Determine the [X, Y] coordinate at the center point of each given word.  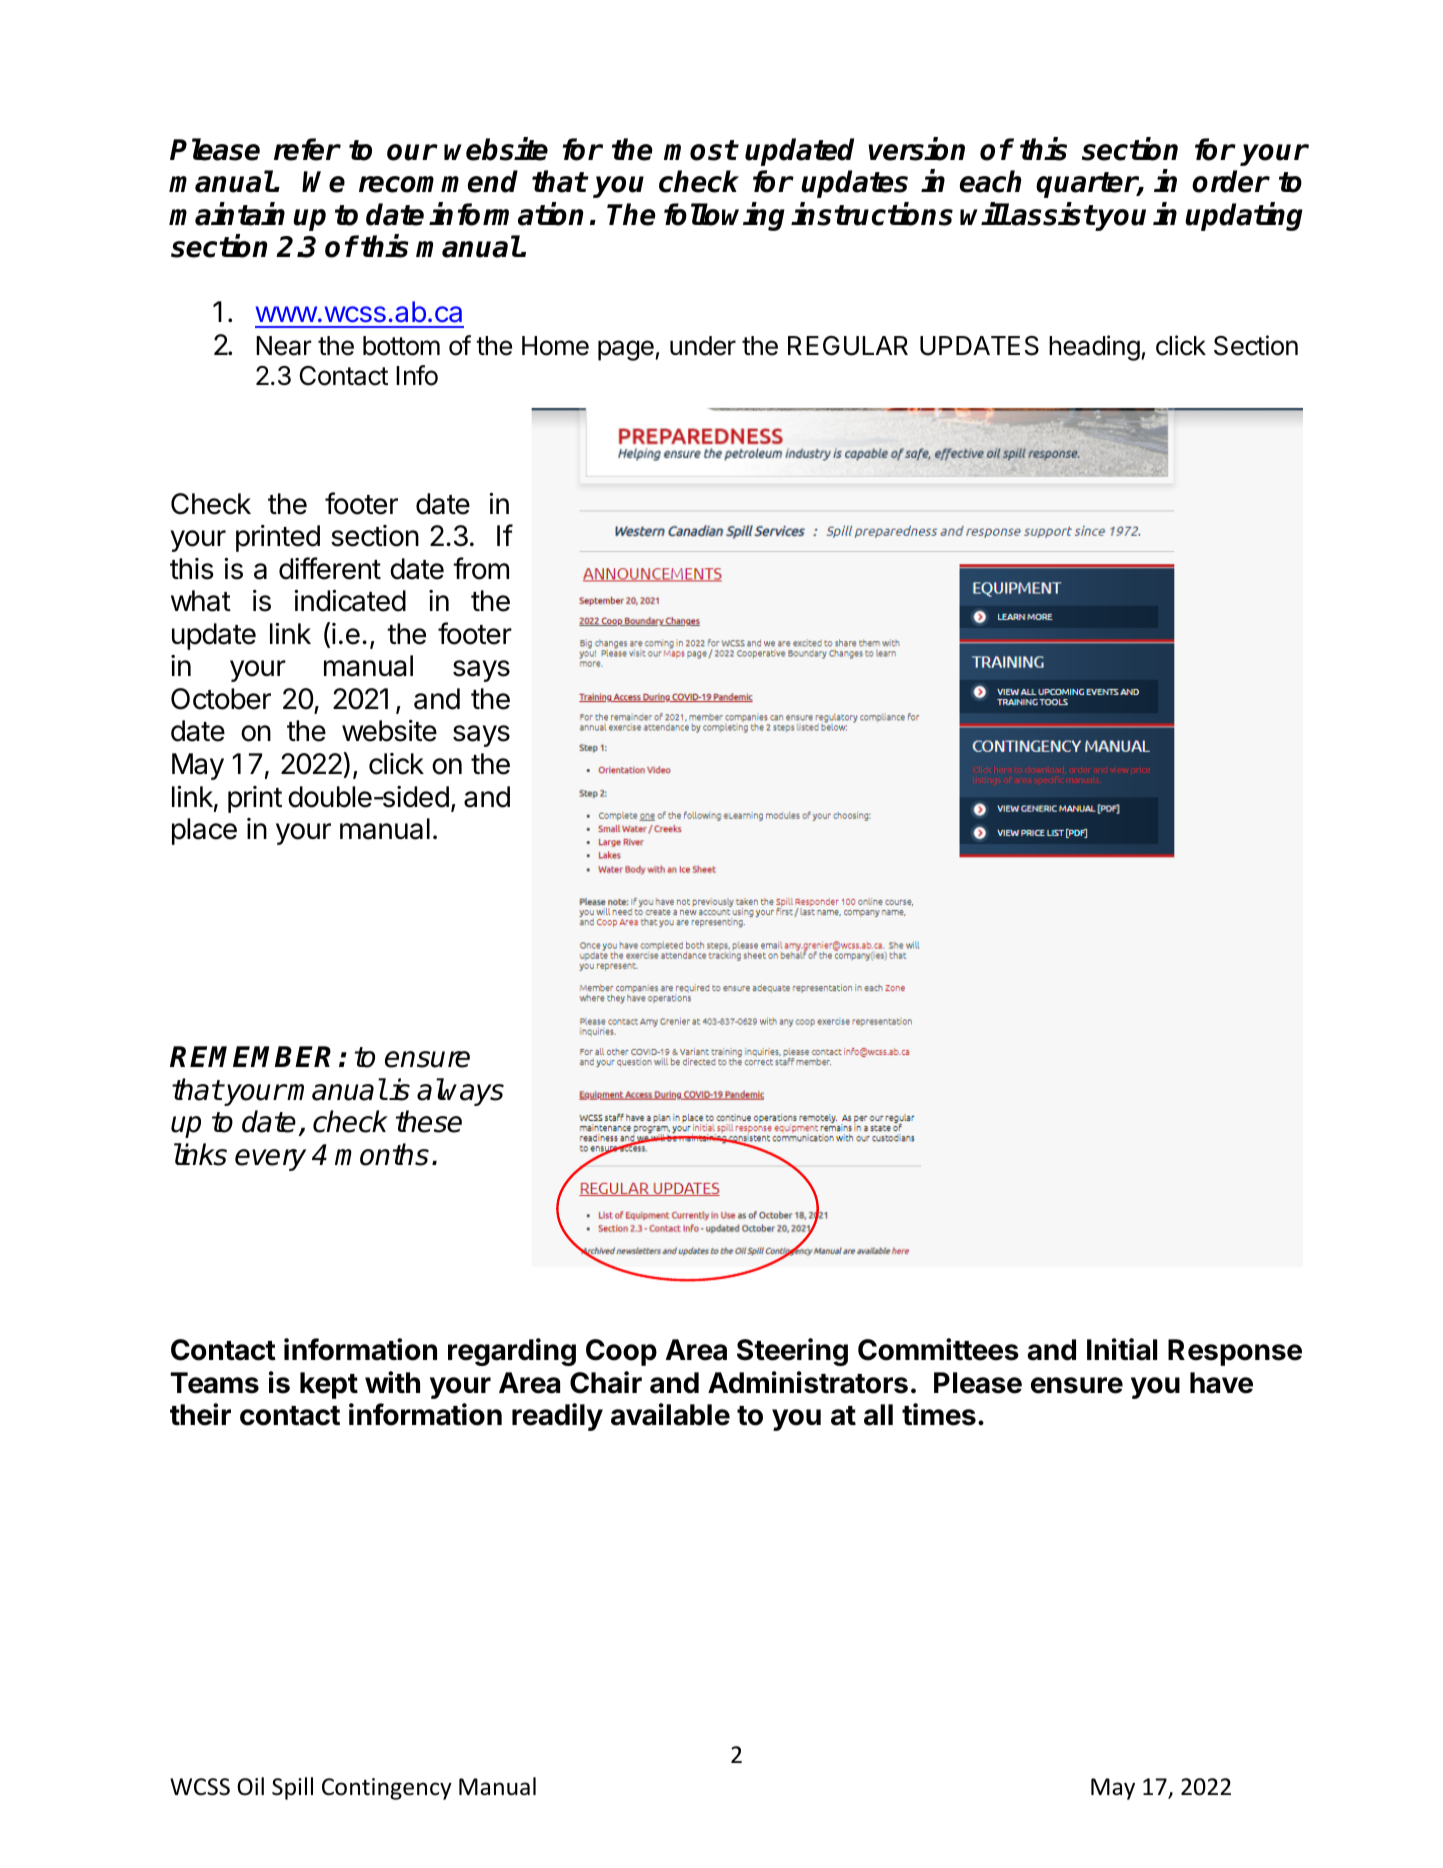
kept [329, 1385]
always [460, 1092]
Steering [792, 1352]
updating [1244, 216]
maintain [227, 214]
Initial [1122, 1349]
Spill [292, 1788]
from [481, 568]
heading [1094, 348]
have [1221, 1383]
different [330, 568]
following [724, 216]
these [429, 1121]
